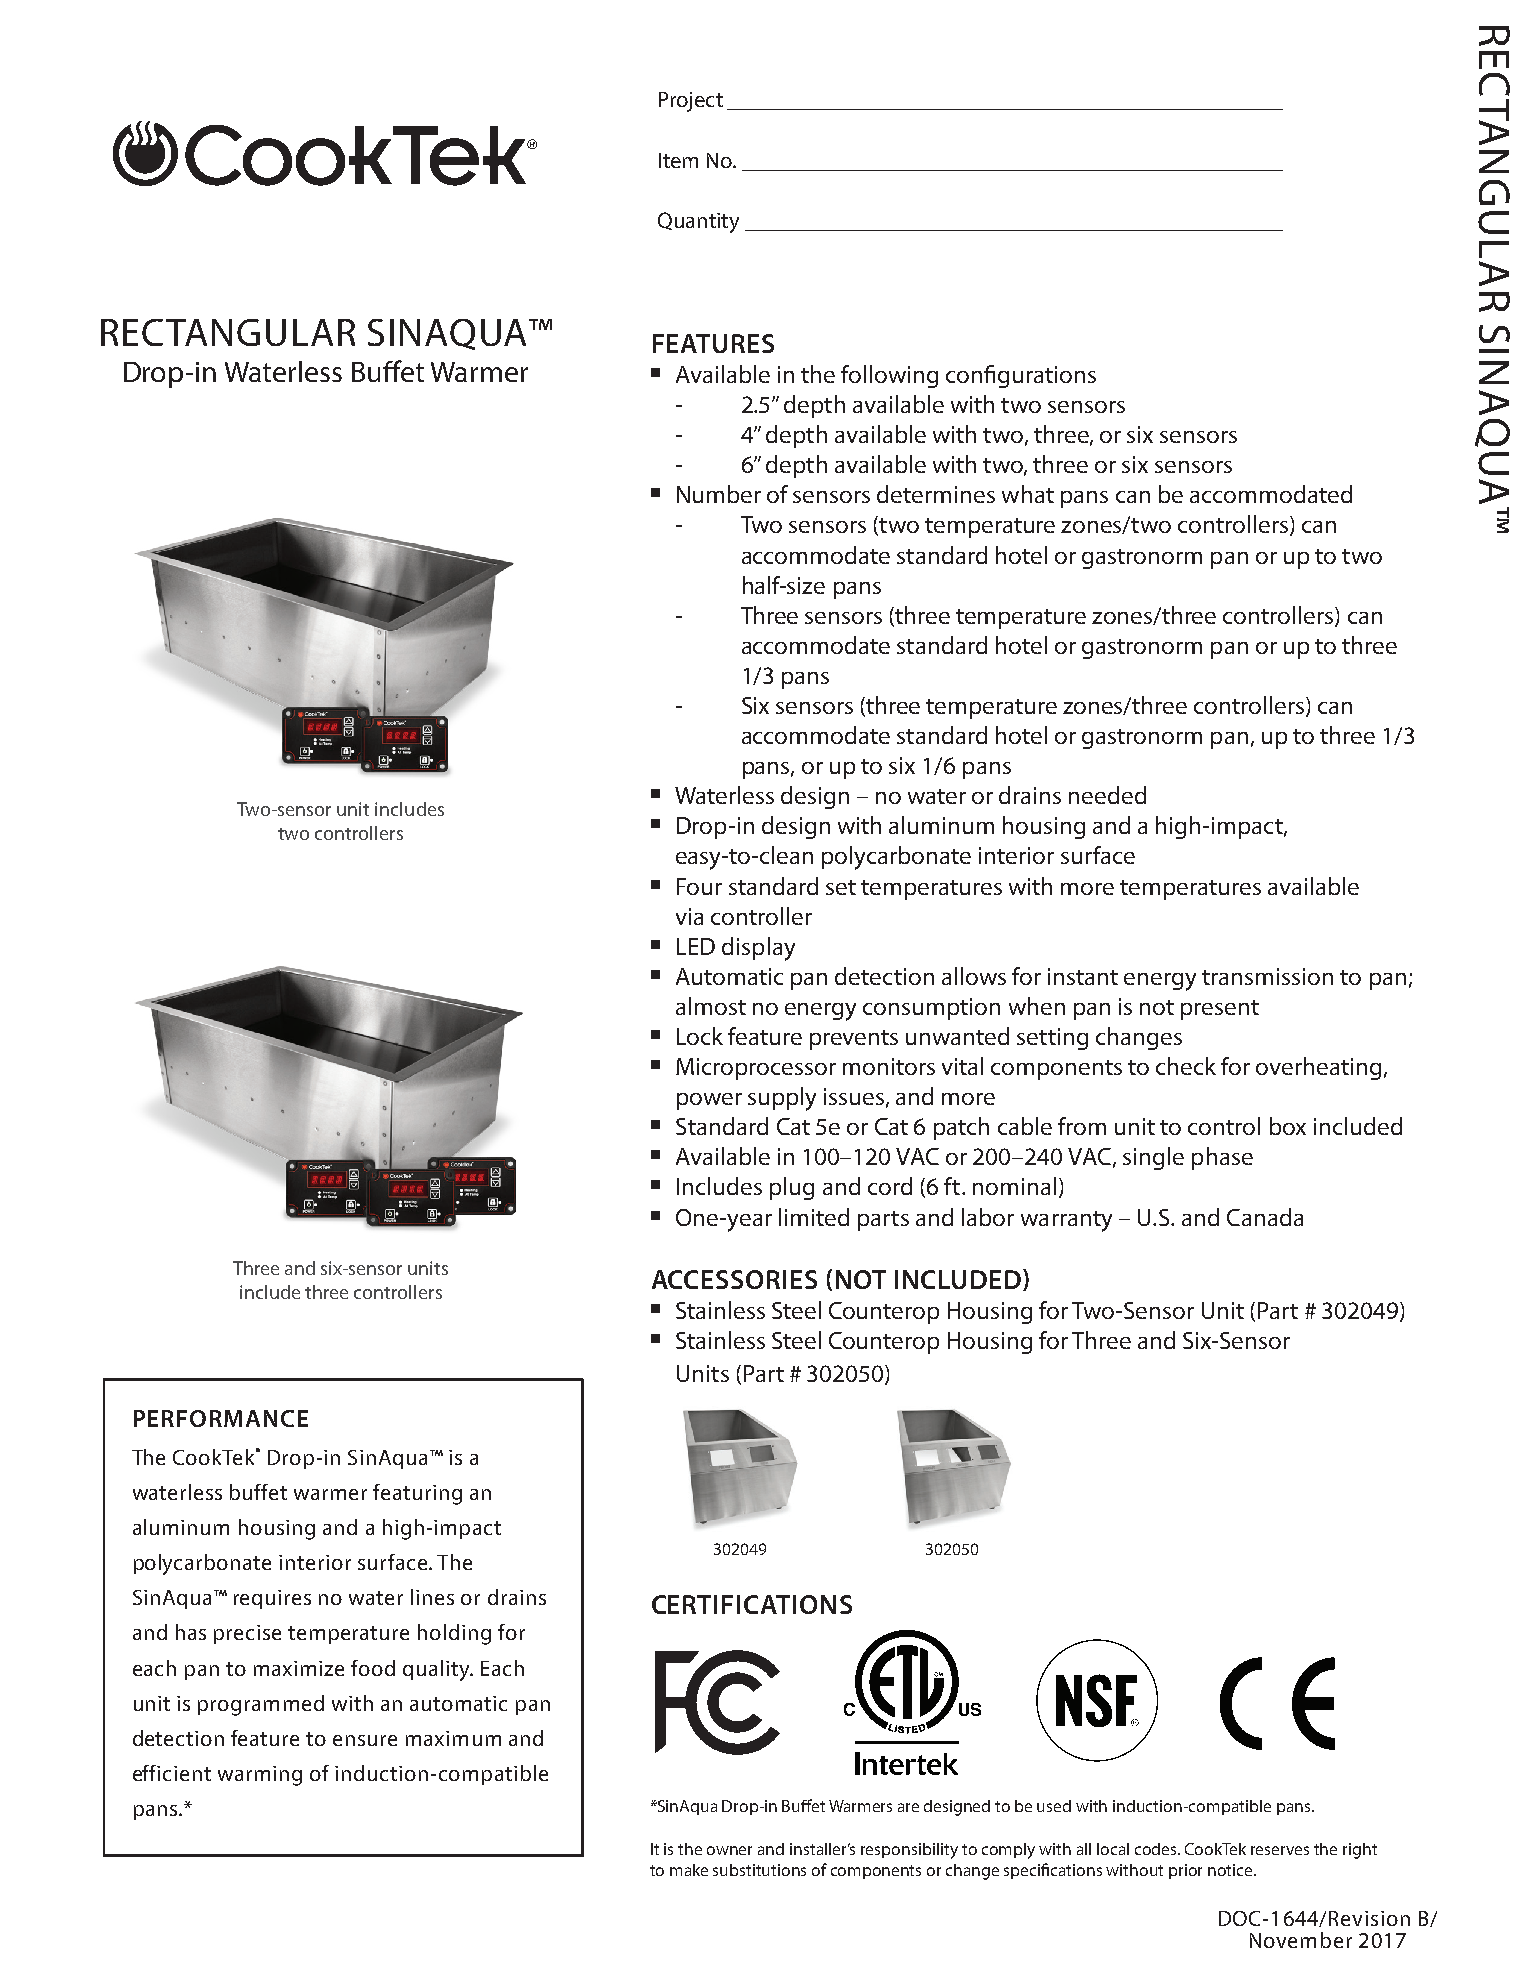 Image resolution: width=1535 pixels, height=1986 pixels. Describe the element at coordinates (678, 160) in the image. I see `Item` at that location.
